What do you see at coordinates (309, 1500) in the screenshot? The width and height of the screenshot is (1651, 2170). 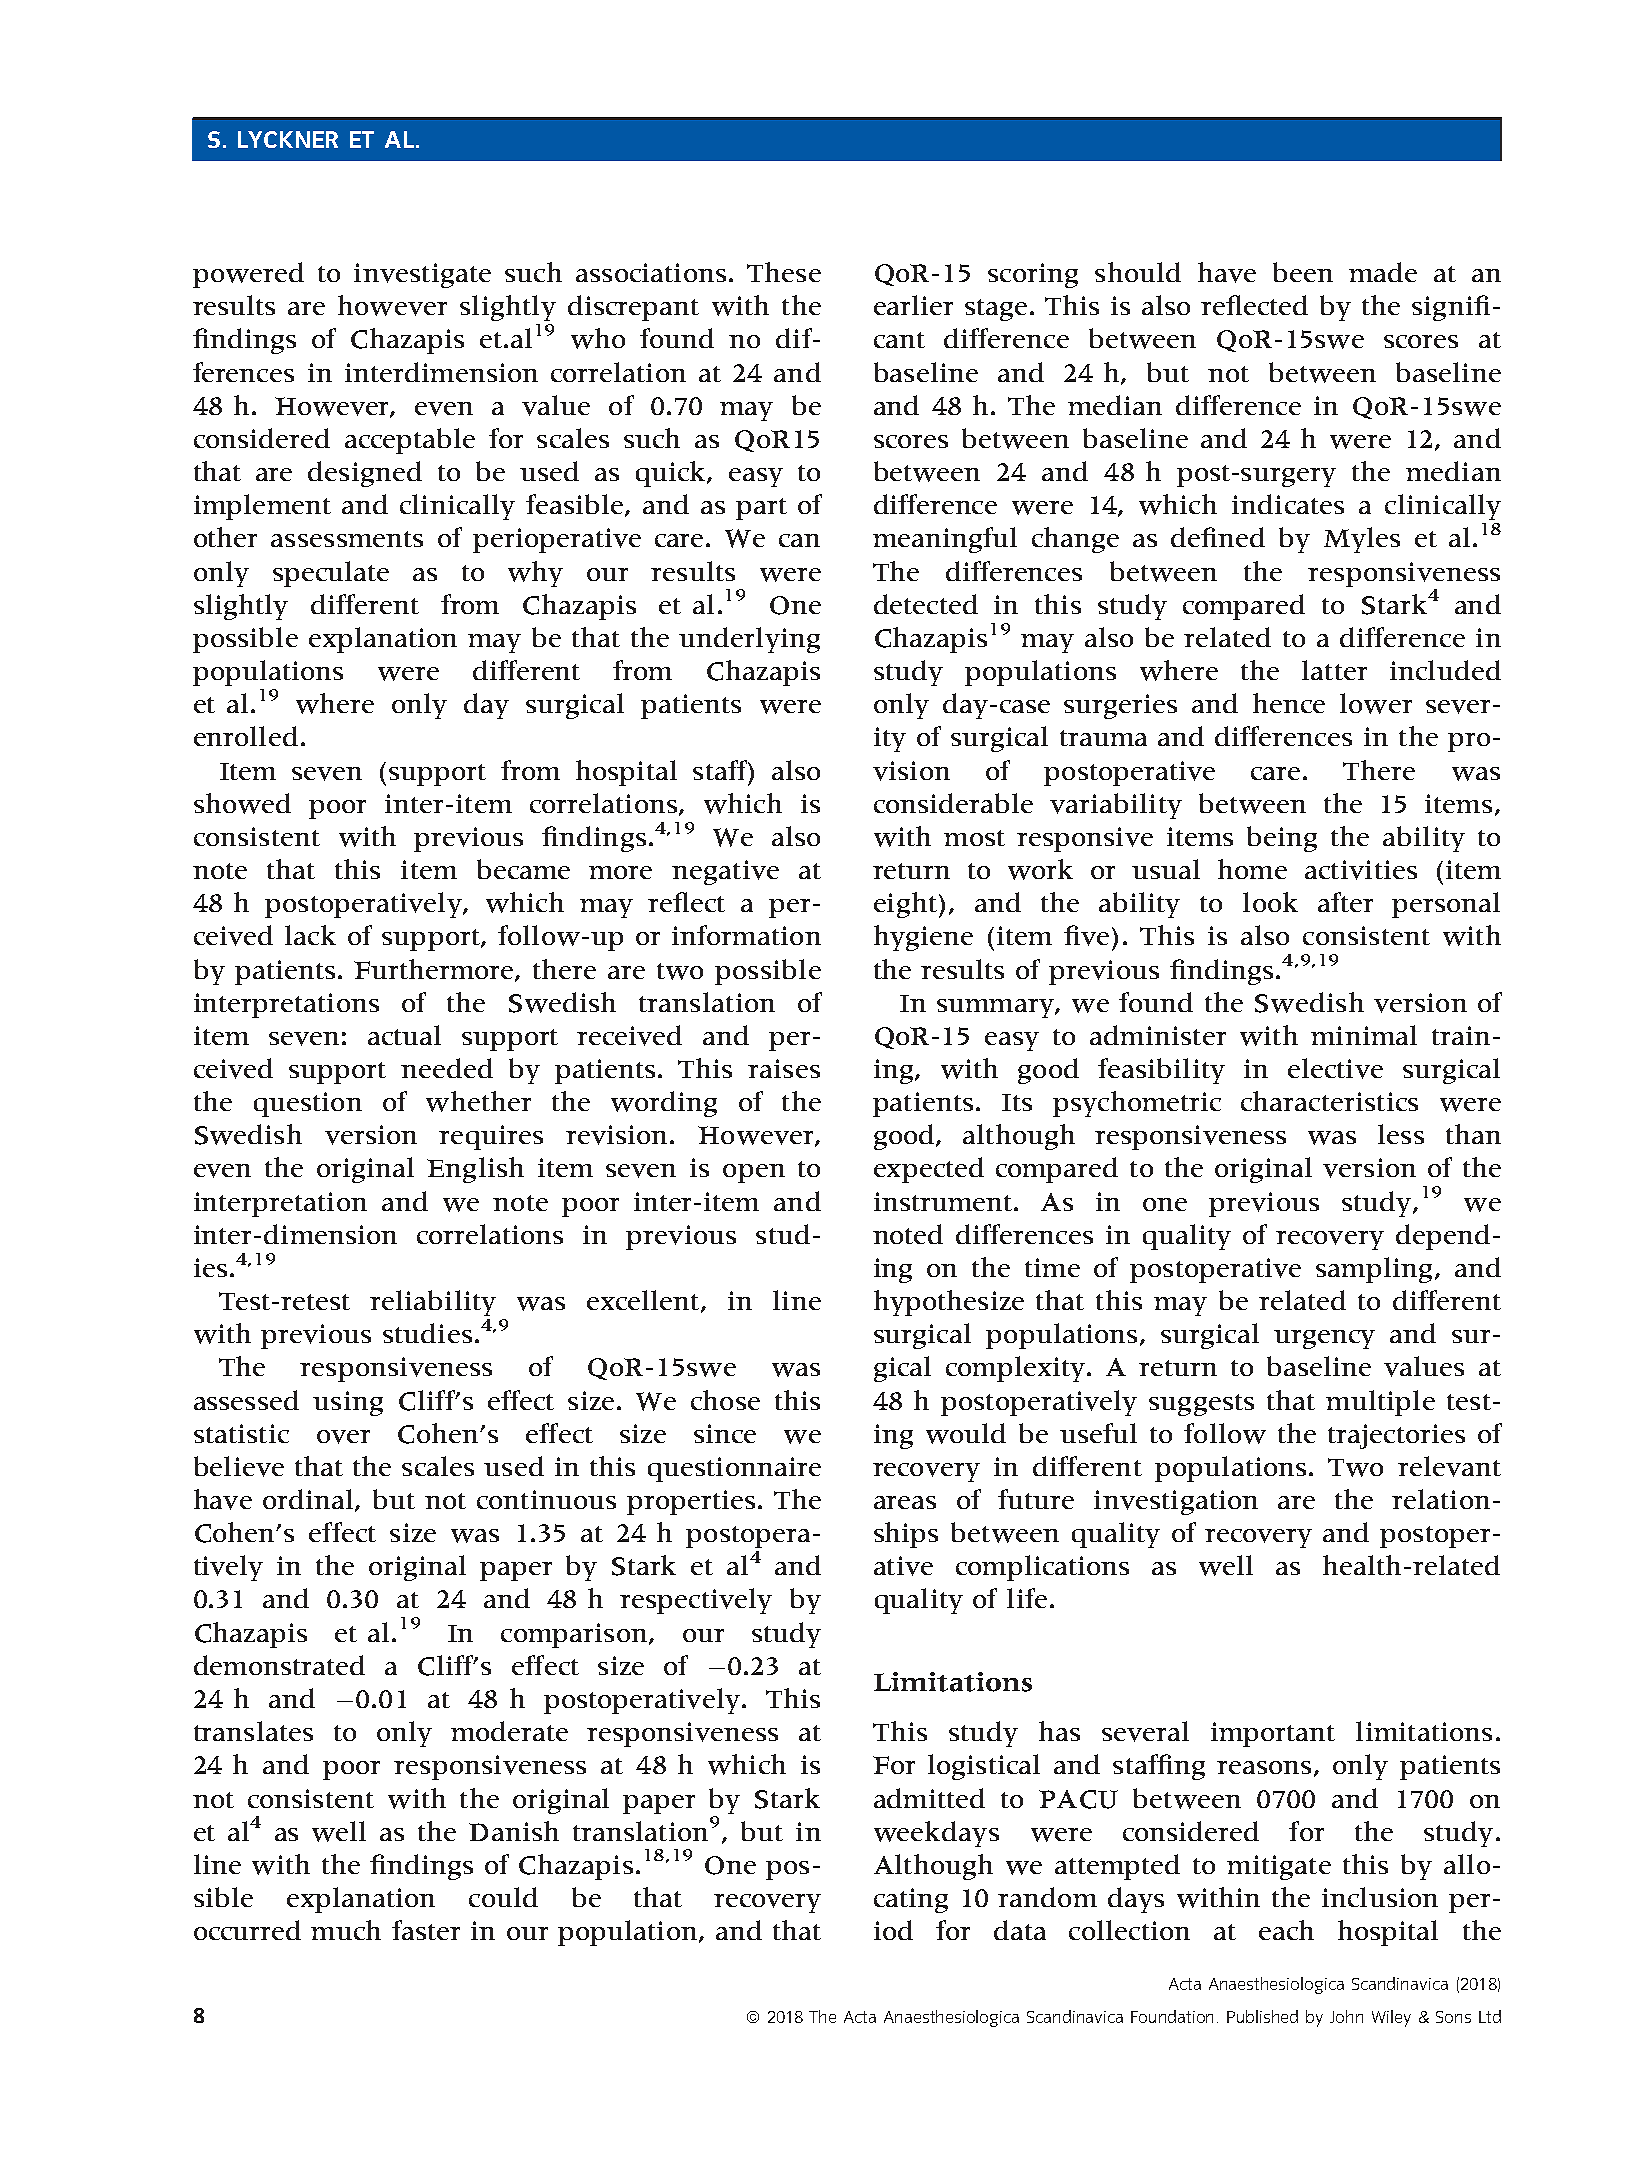 I see `ordinal` at bounding box center [309, 1500].
